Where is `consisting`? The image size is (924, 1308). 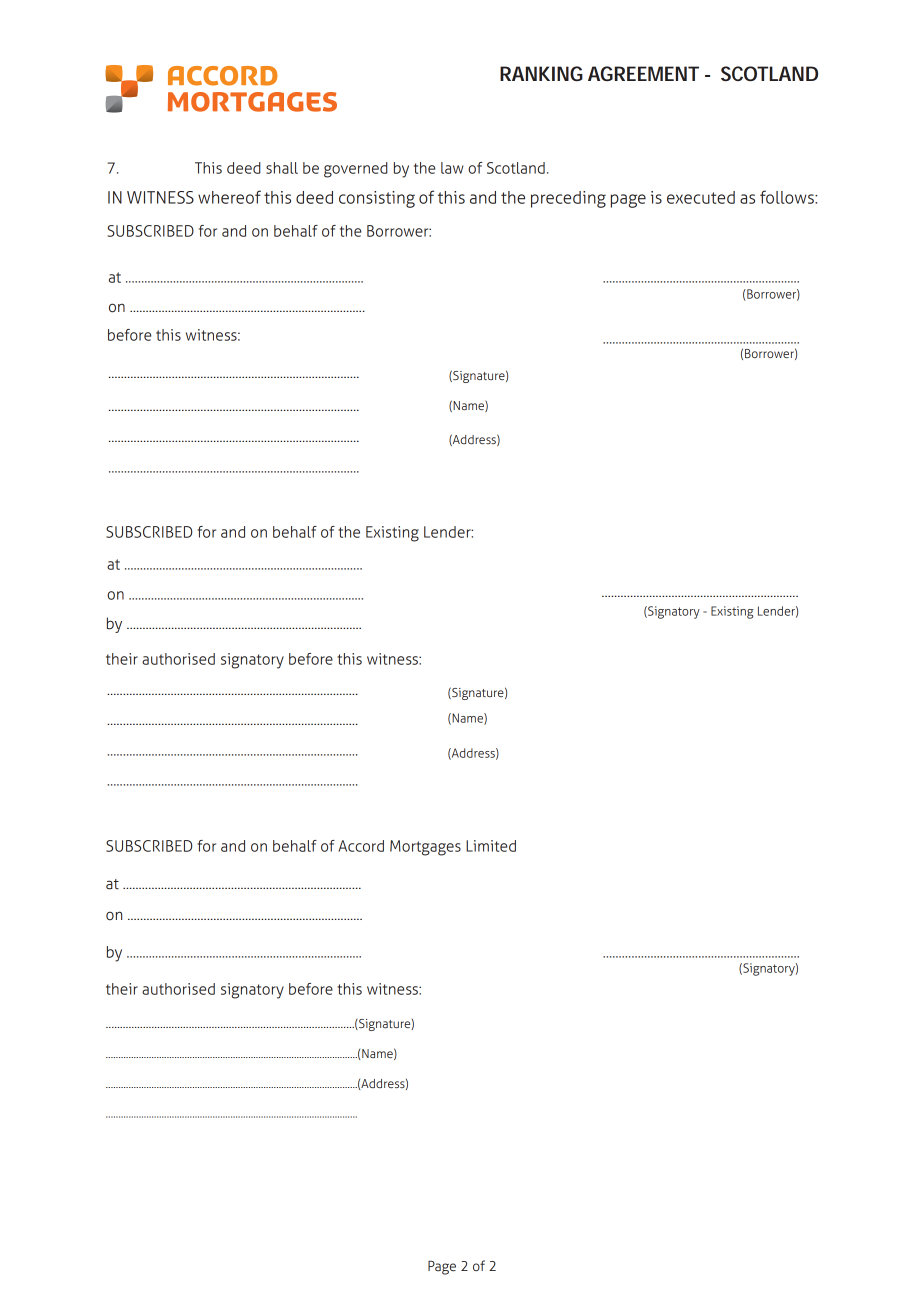
consisting is located at coordinates (377, 199).
